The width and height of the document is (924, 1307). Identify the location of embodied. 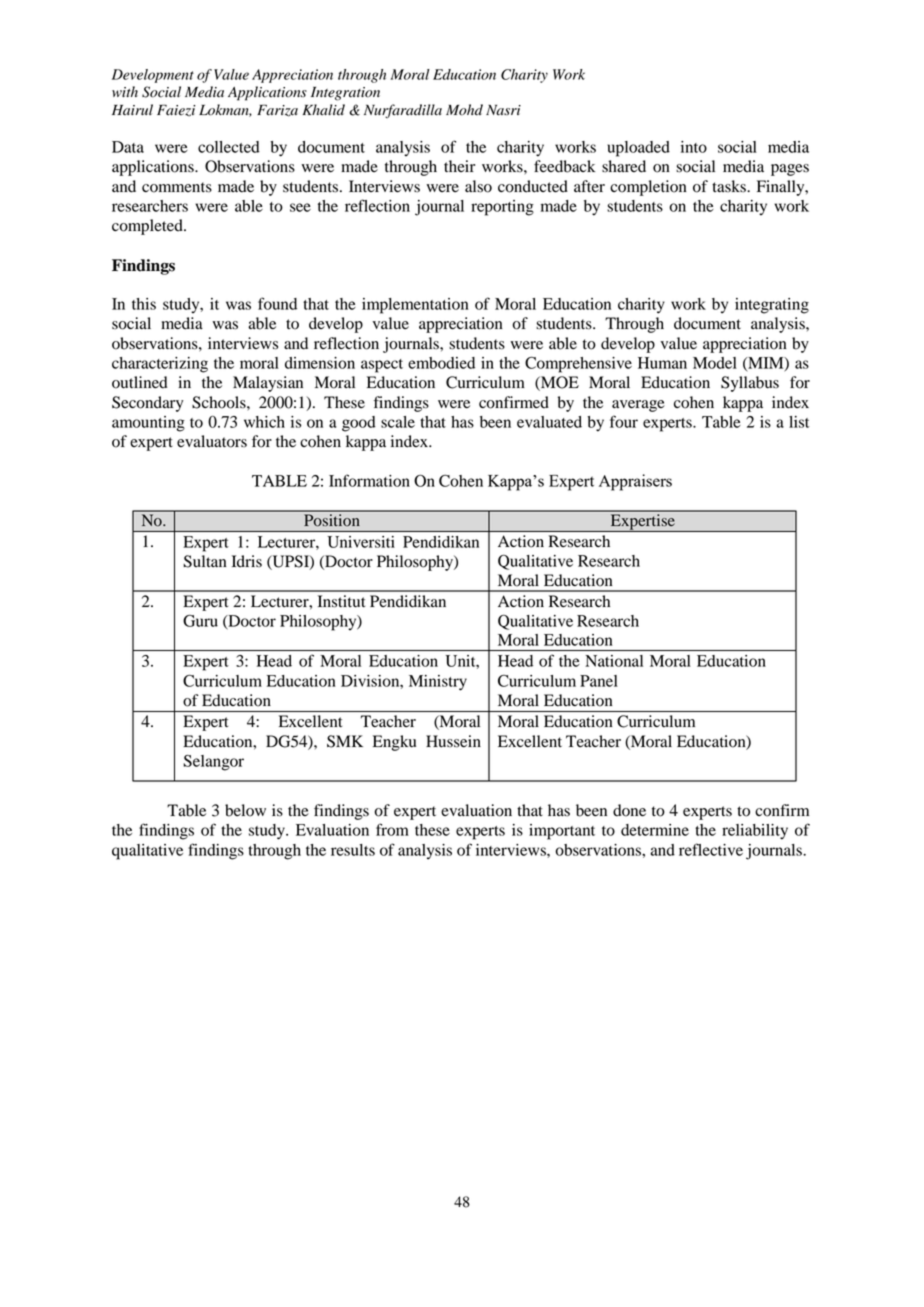
(441, 363).
